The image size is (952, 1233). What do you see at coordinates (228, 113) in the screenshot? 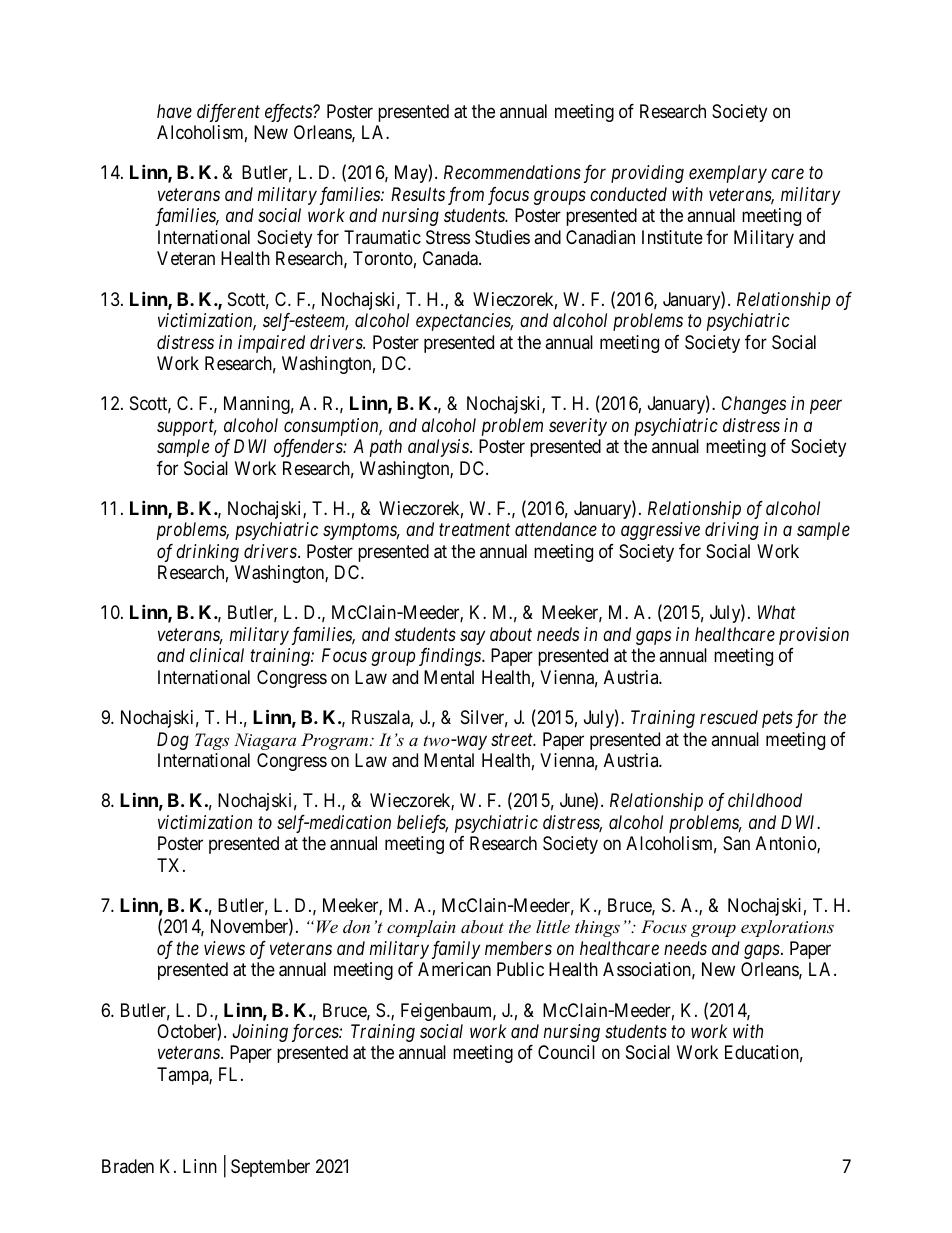
I see `different` at bounding box center [228, 113].
